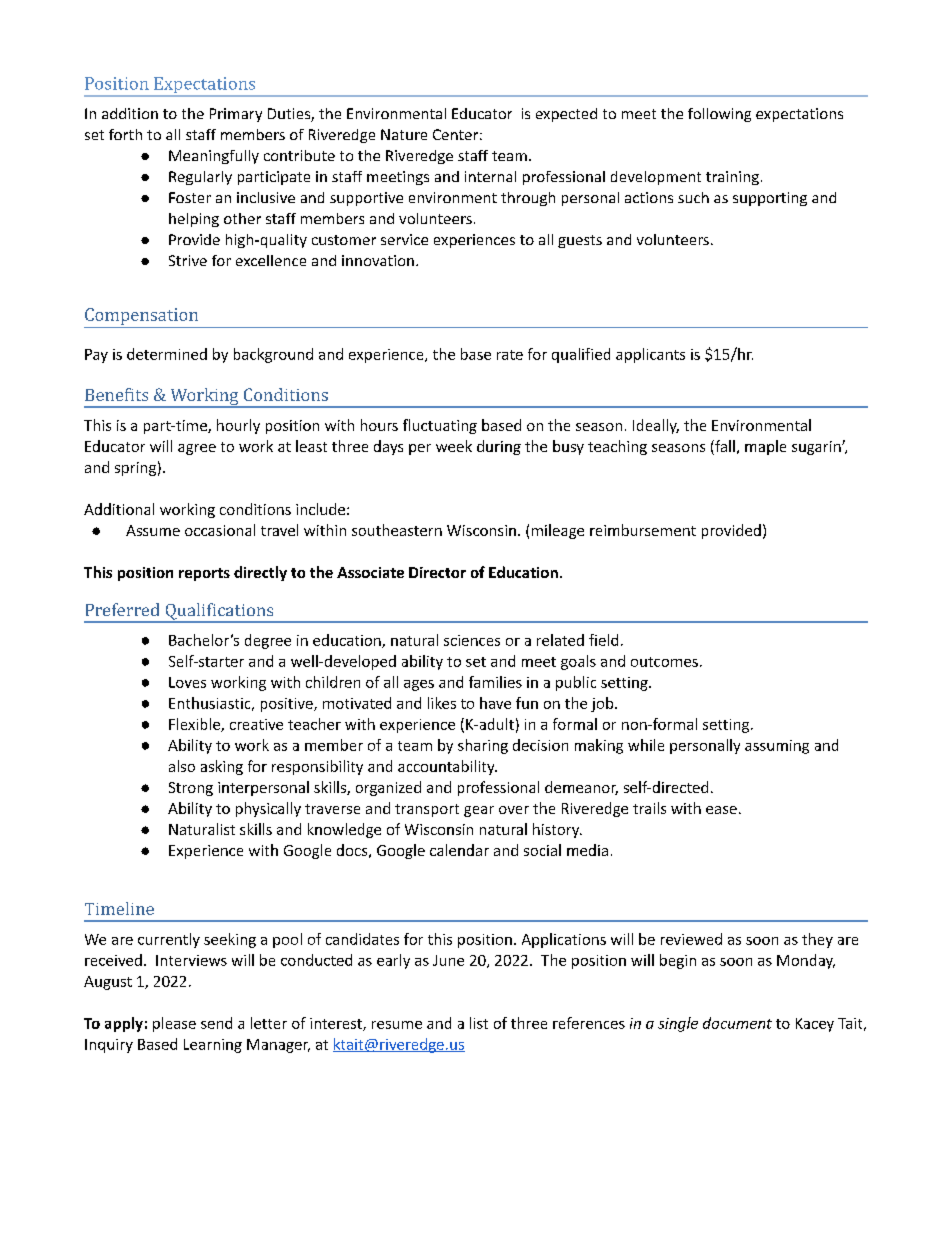 Image resolution: width=952 pixels, height=1233 pixels. Describe the element at coordinates (404, 134) in the document. I see `Nature` at that location.
